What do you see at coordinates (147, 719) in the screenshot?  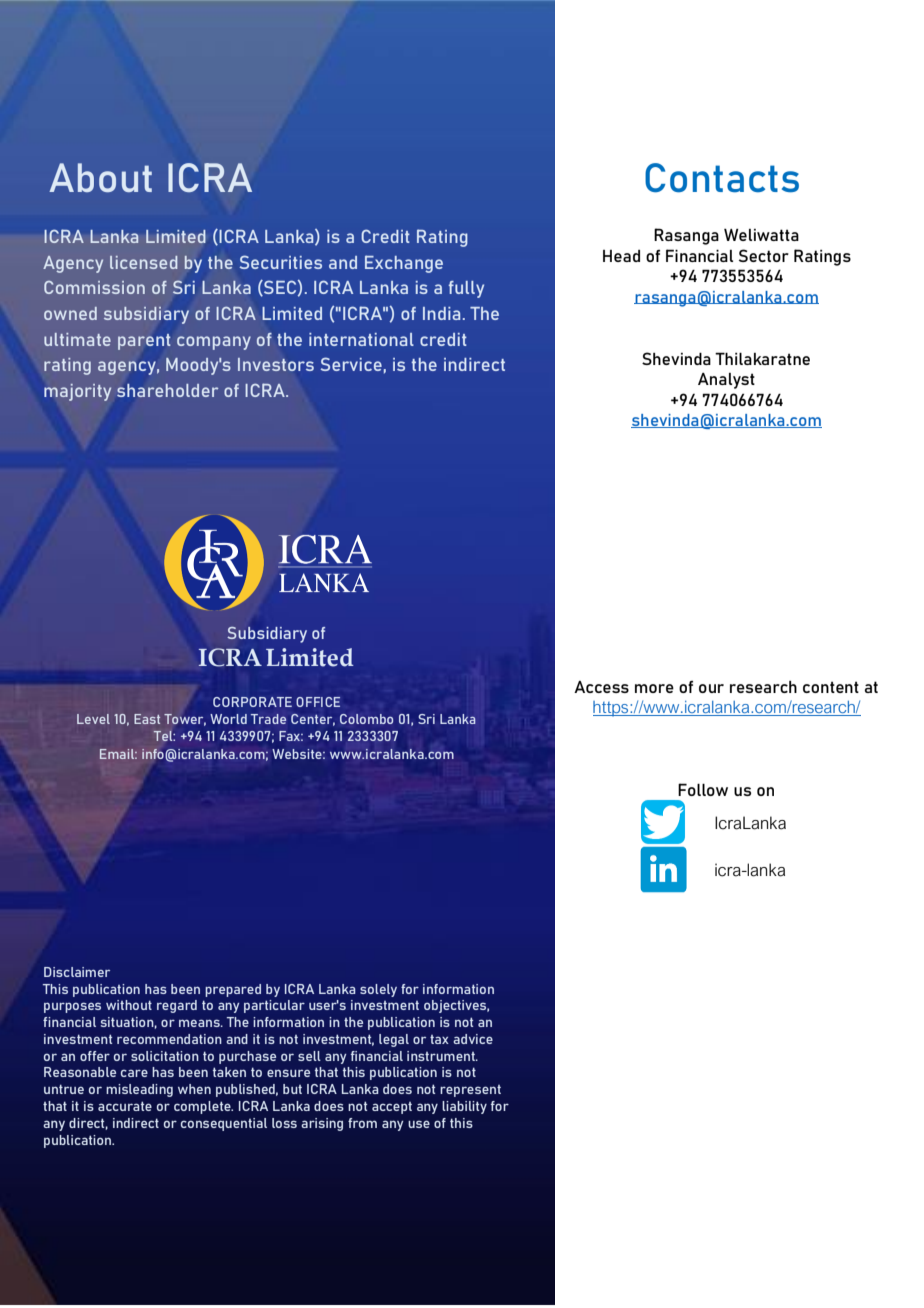 I see `East` at bounding box center [147, 719].
